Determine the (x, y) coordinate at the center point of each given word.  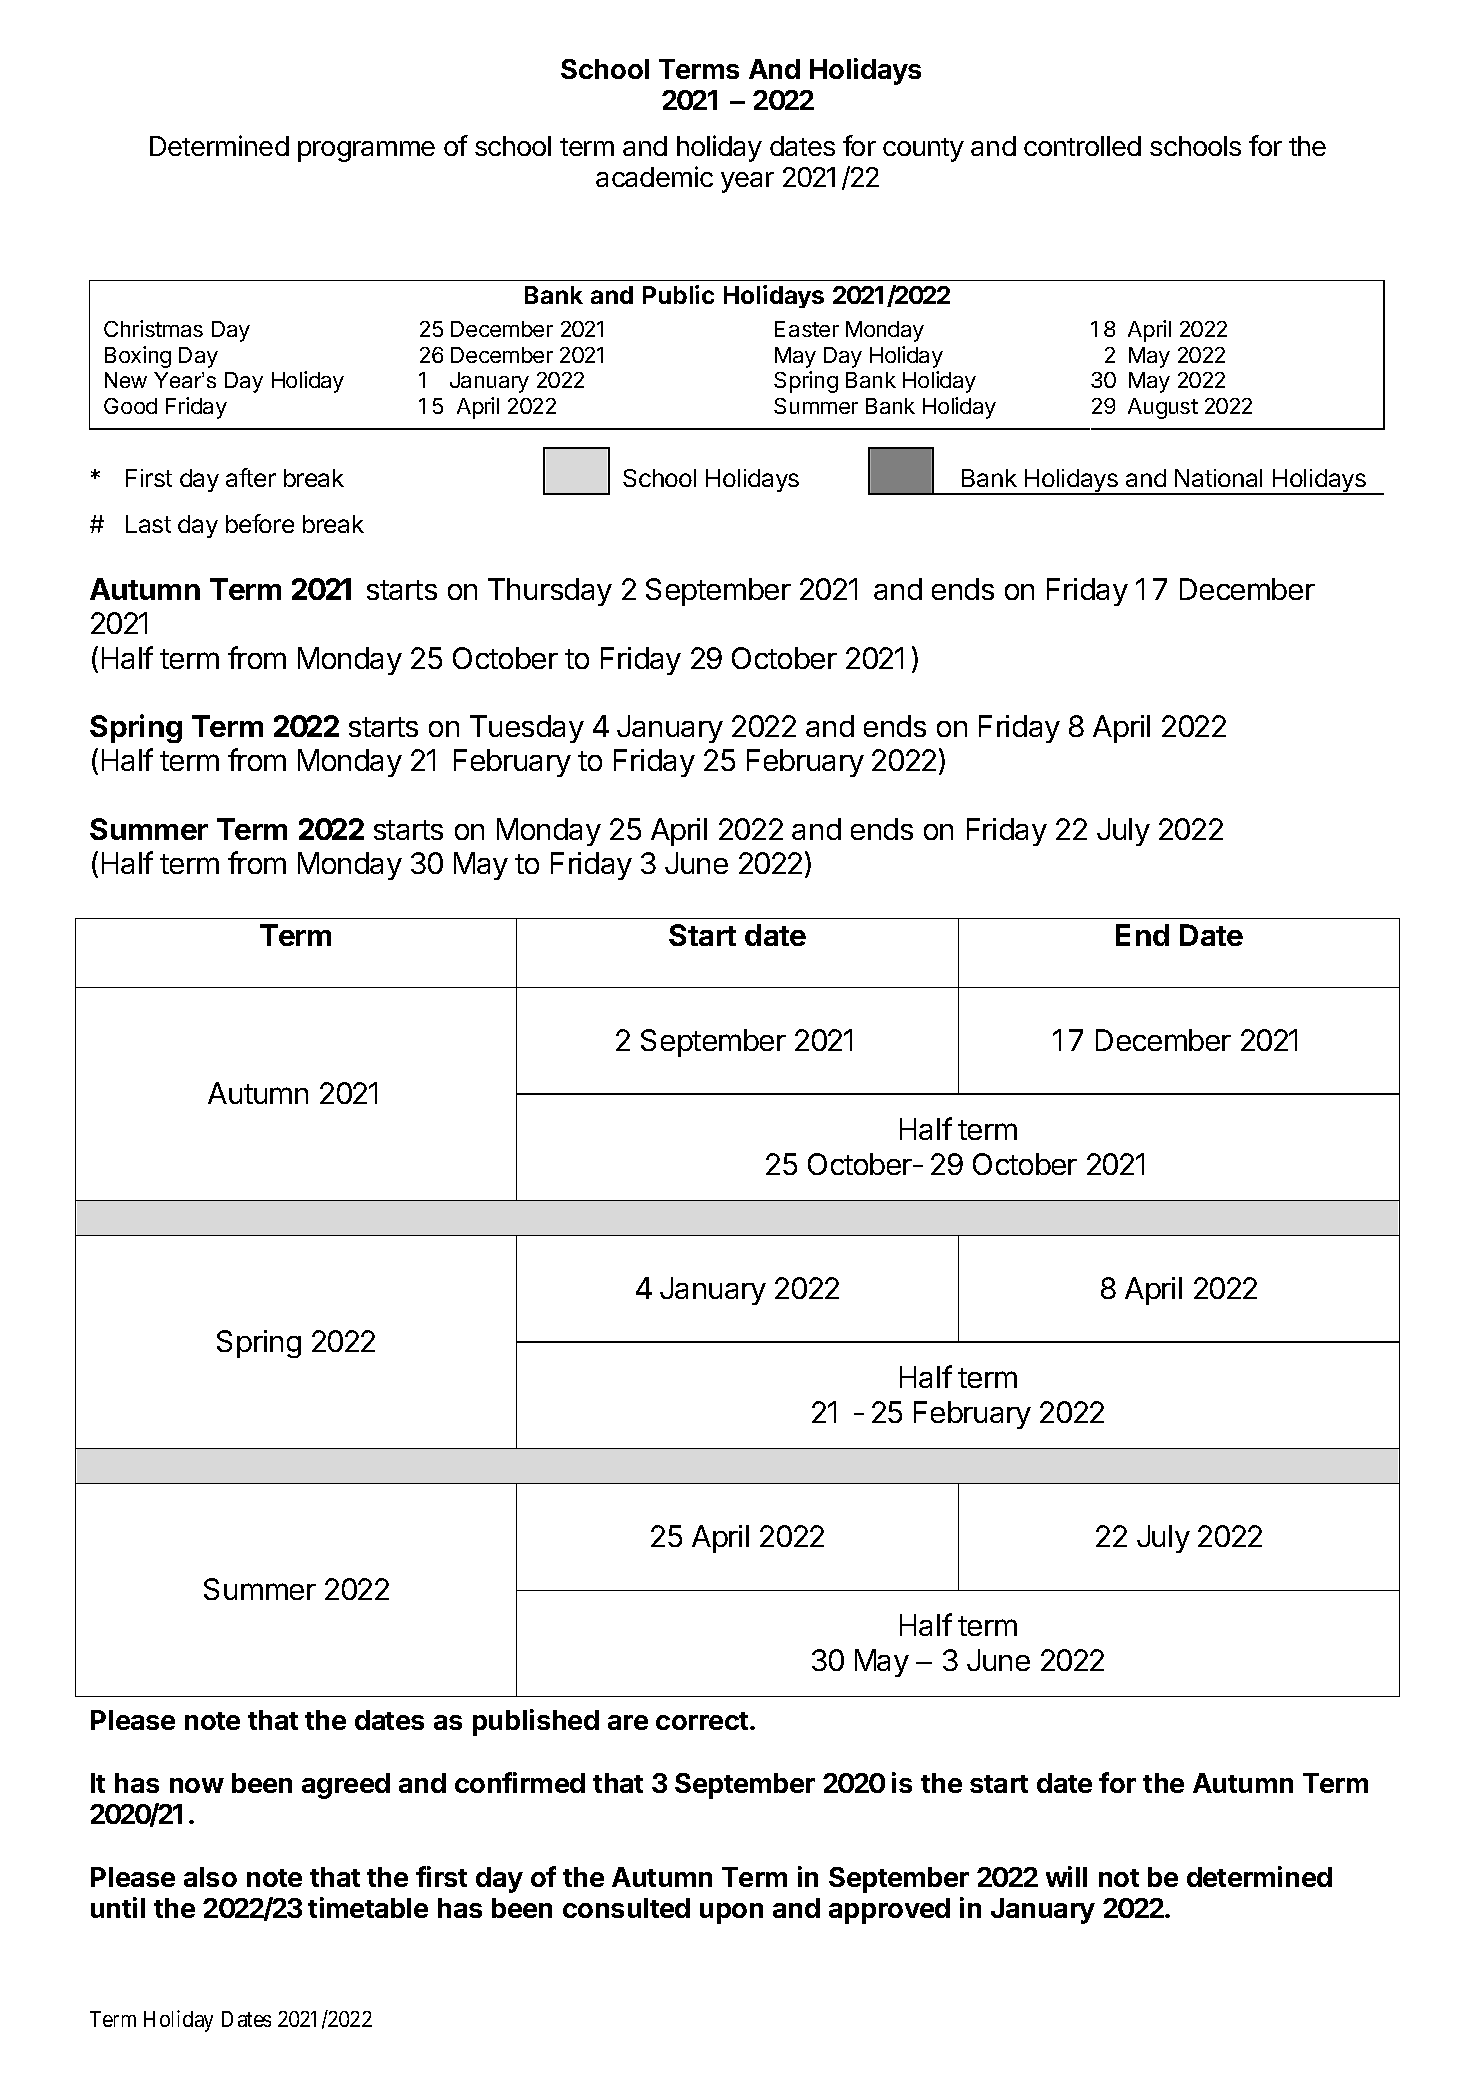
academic (654, 176)
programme (366, 151)
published (536, 1722)
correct (702, 1721)
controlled (1082, 146)
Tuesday (527, 729)
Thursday (550, 592)
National (1218, 478)
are (628, 1722)
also (210, 1877)
